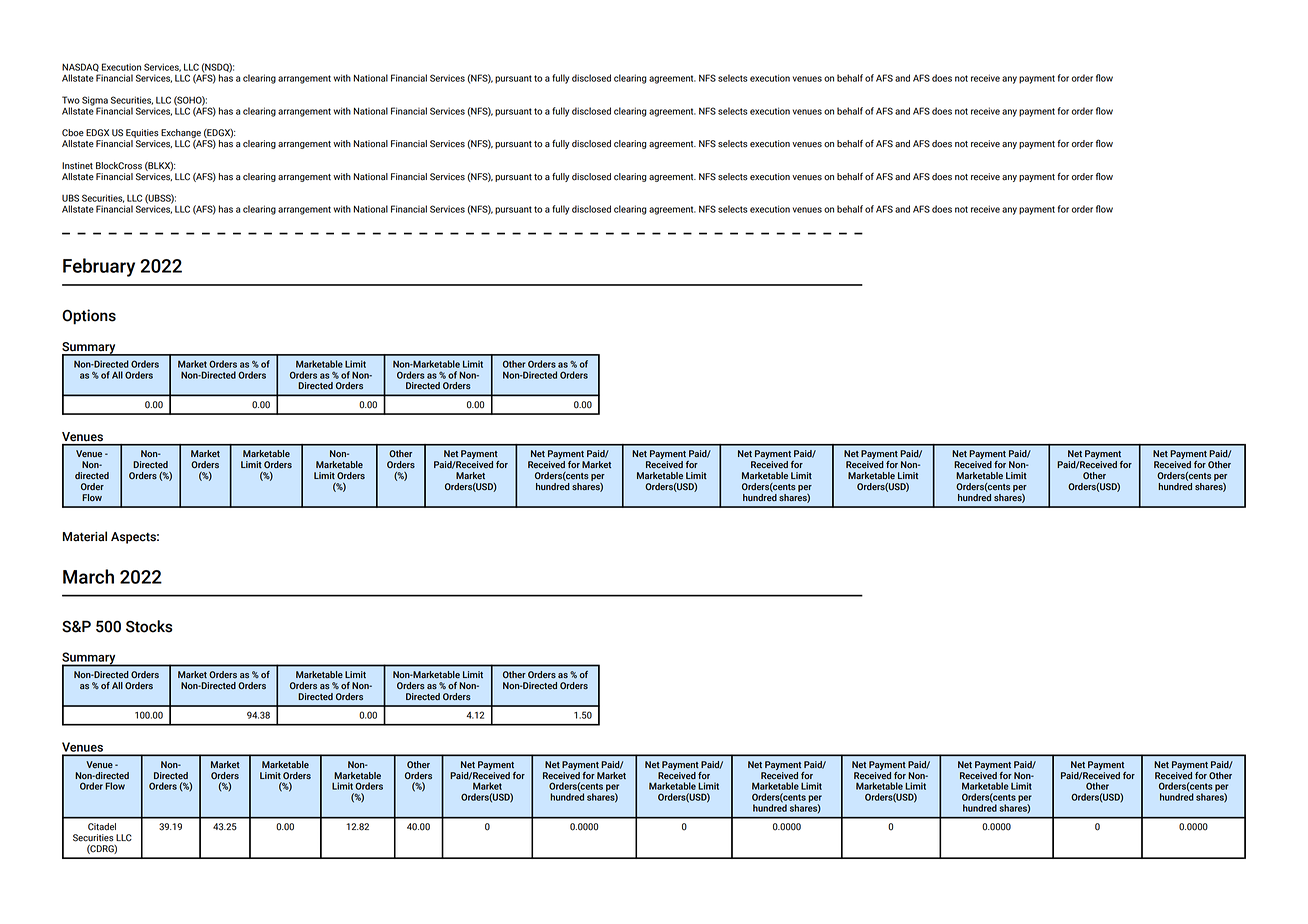 Image resolution: width=1308 pixels, height=924 pixels. Describe the element at coordinates (95, 102) in the screenshot. I see `Sigma` at that location.
